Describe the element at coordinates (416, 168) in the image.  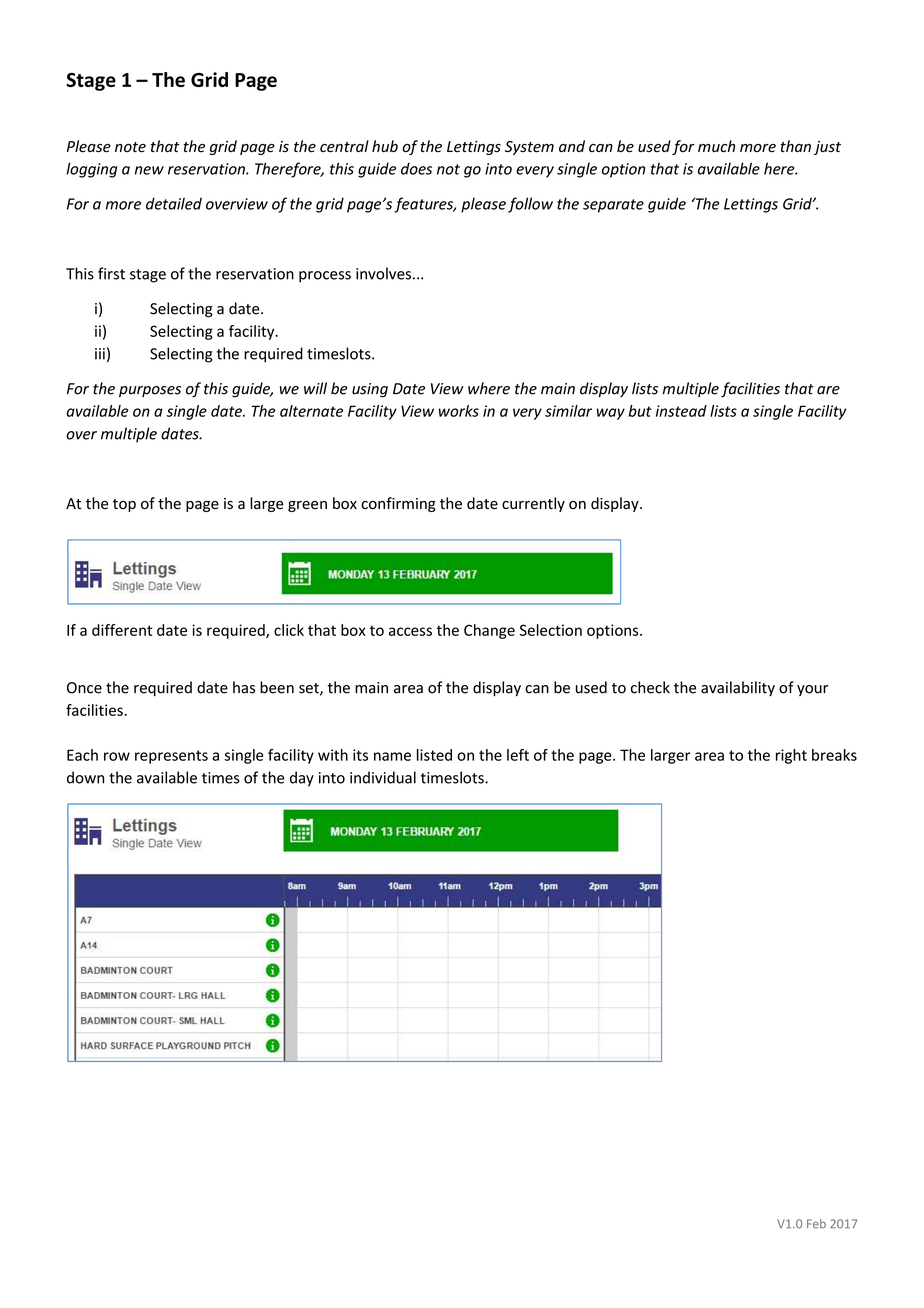
I see `does` at that location.
